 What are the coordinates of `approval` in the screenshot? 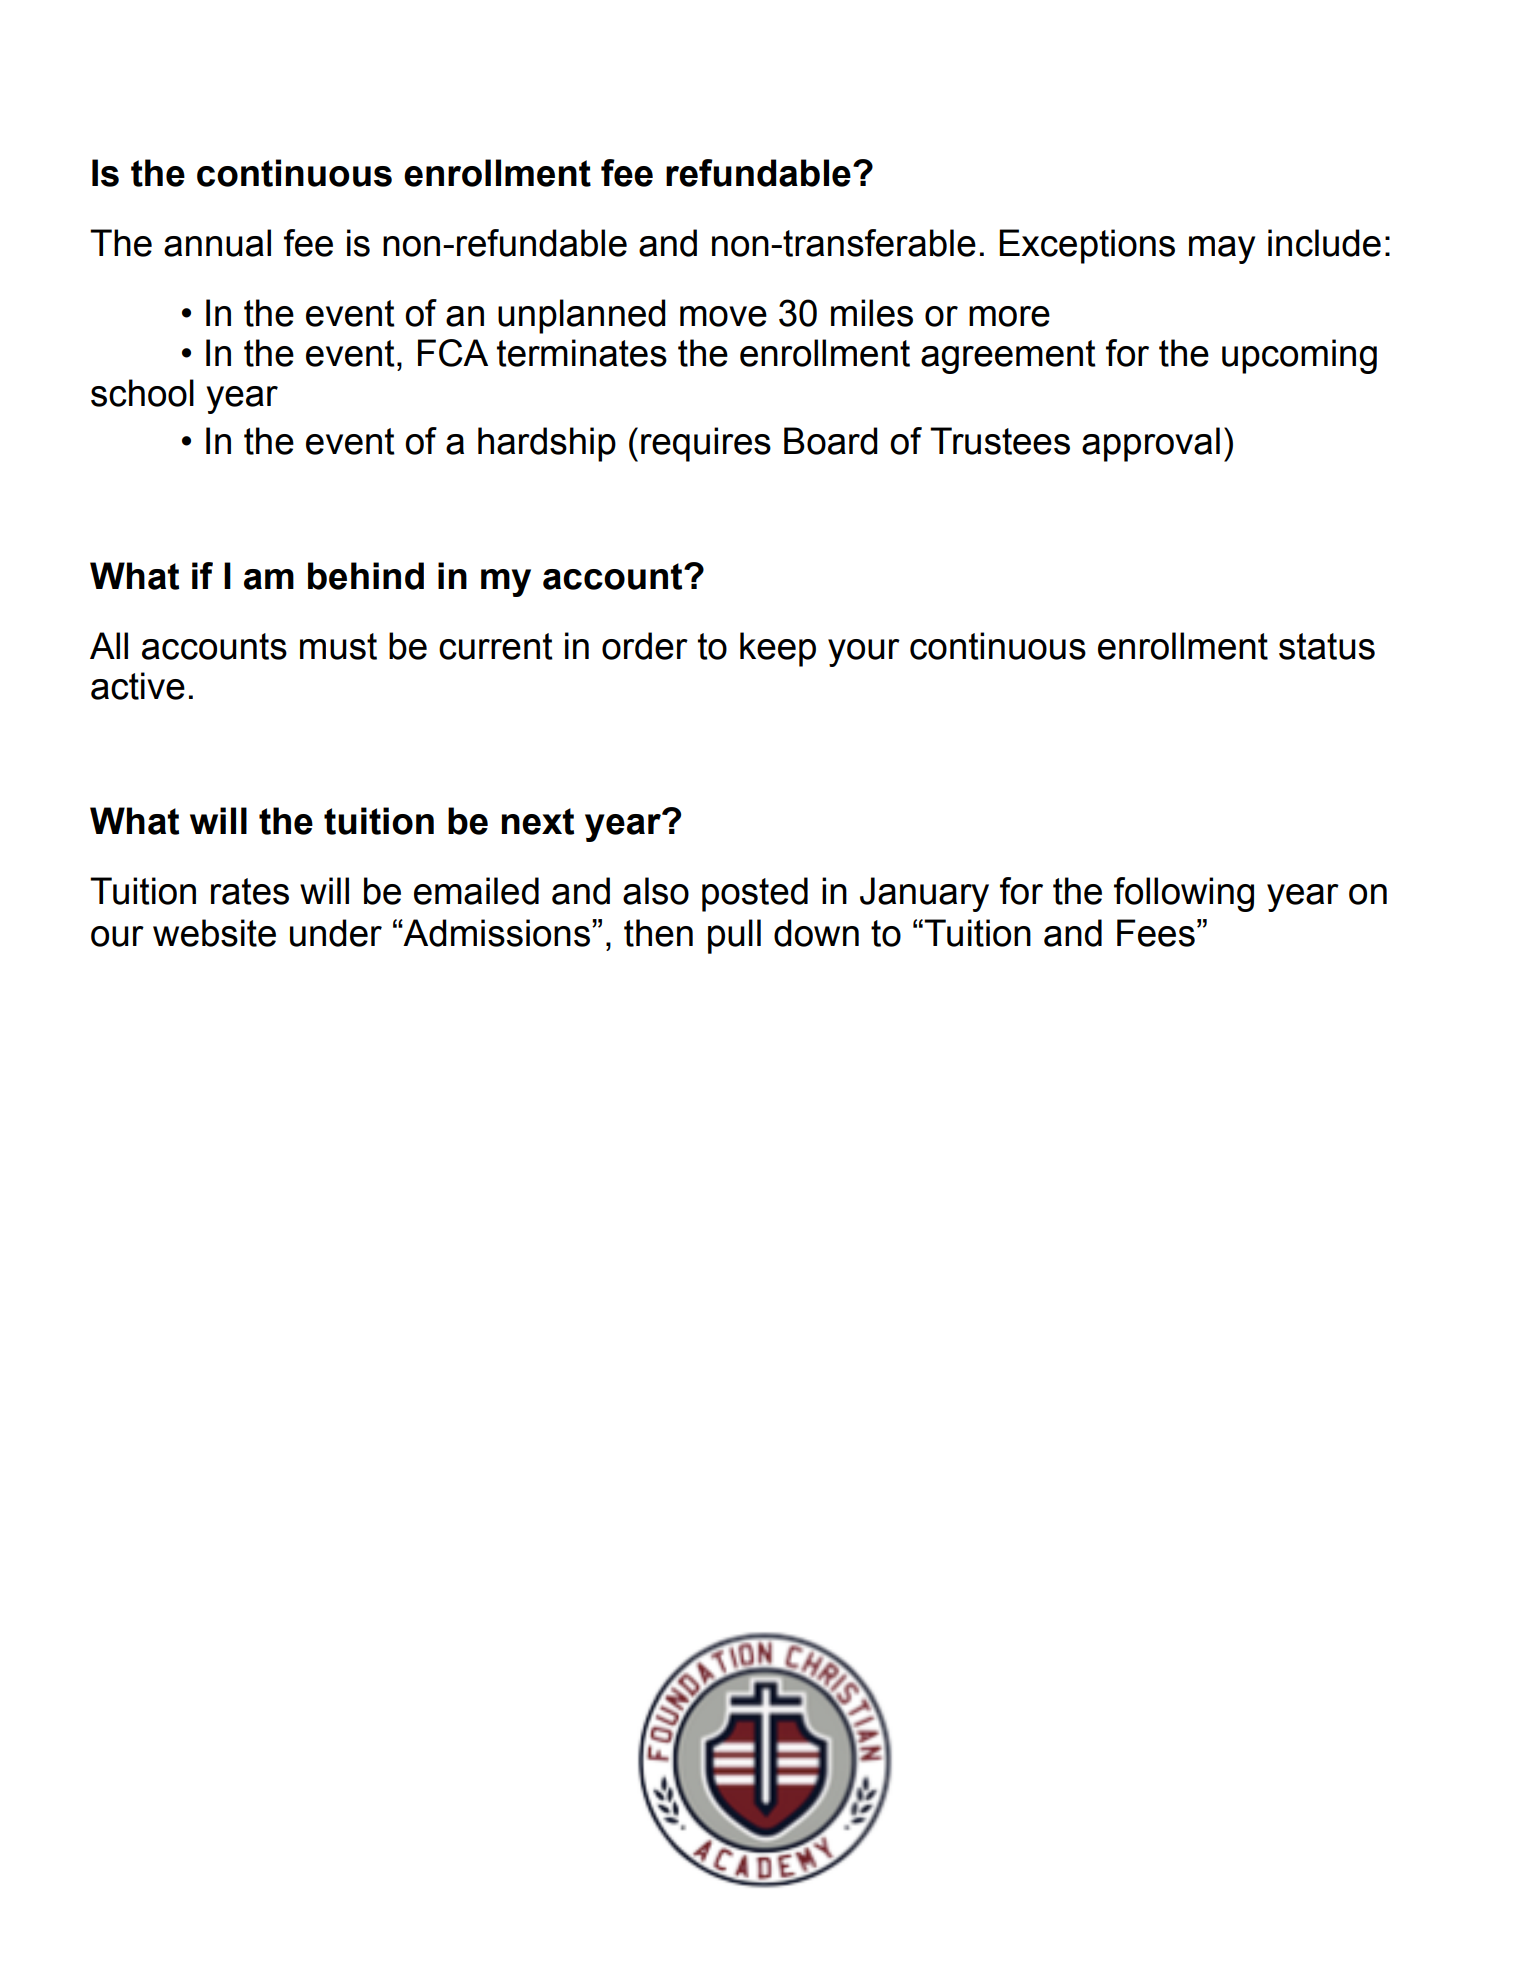 It's located at (1151, 444).
